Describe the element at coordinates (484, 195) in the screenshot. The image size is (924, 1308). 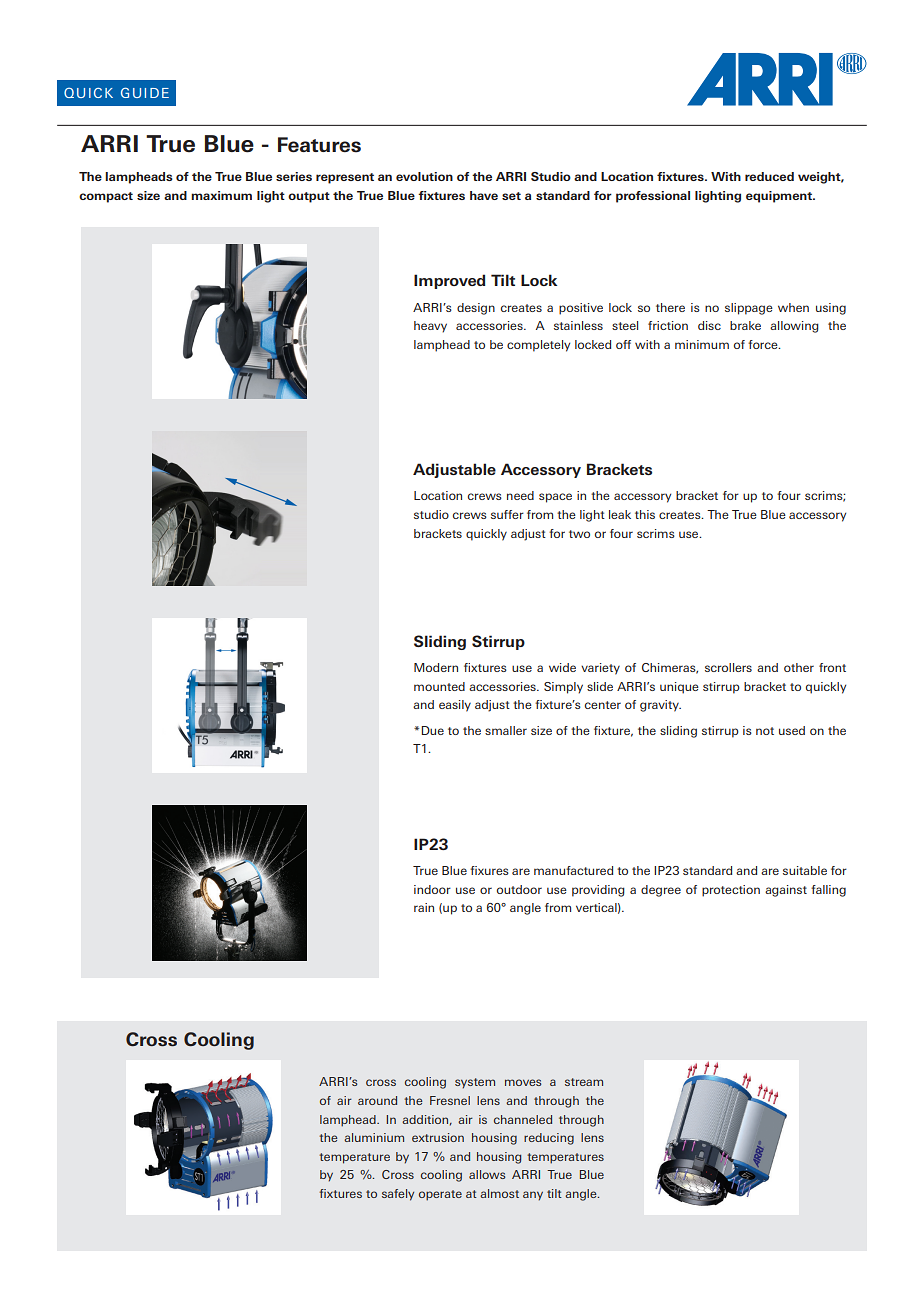
I see `have` at that location.
